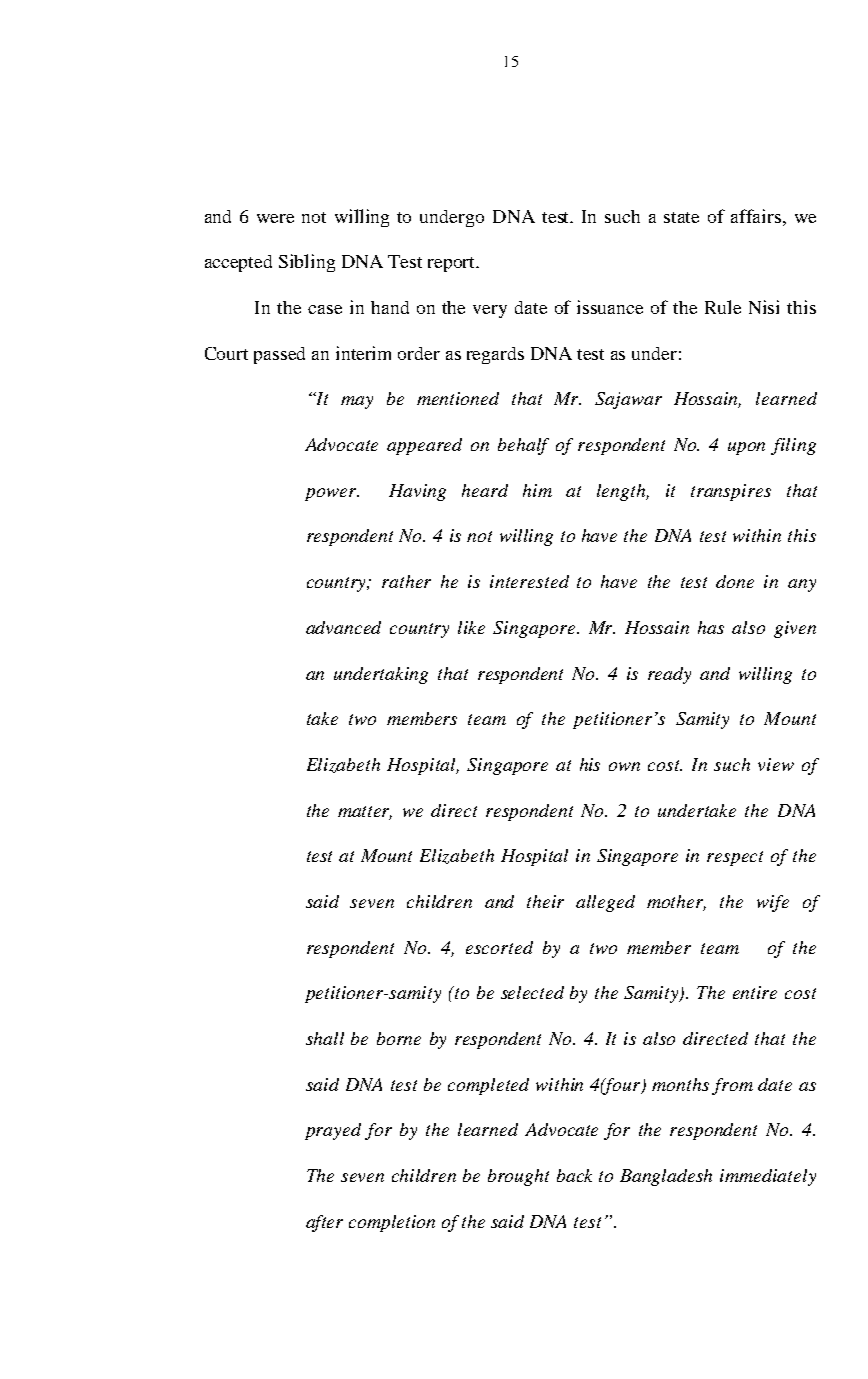 Image resolution: width=868 pixels, height=1379 pixels. I want to click on power, so click(332, 494).
